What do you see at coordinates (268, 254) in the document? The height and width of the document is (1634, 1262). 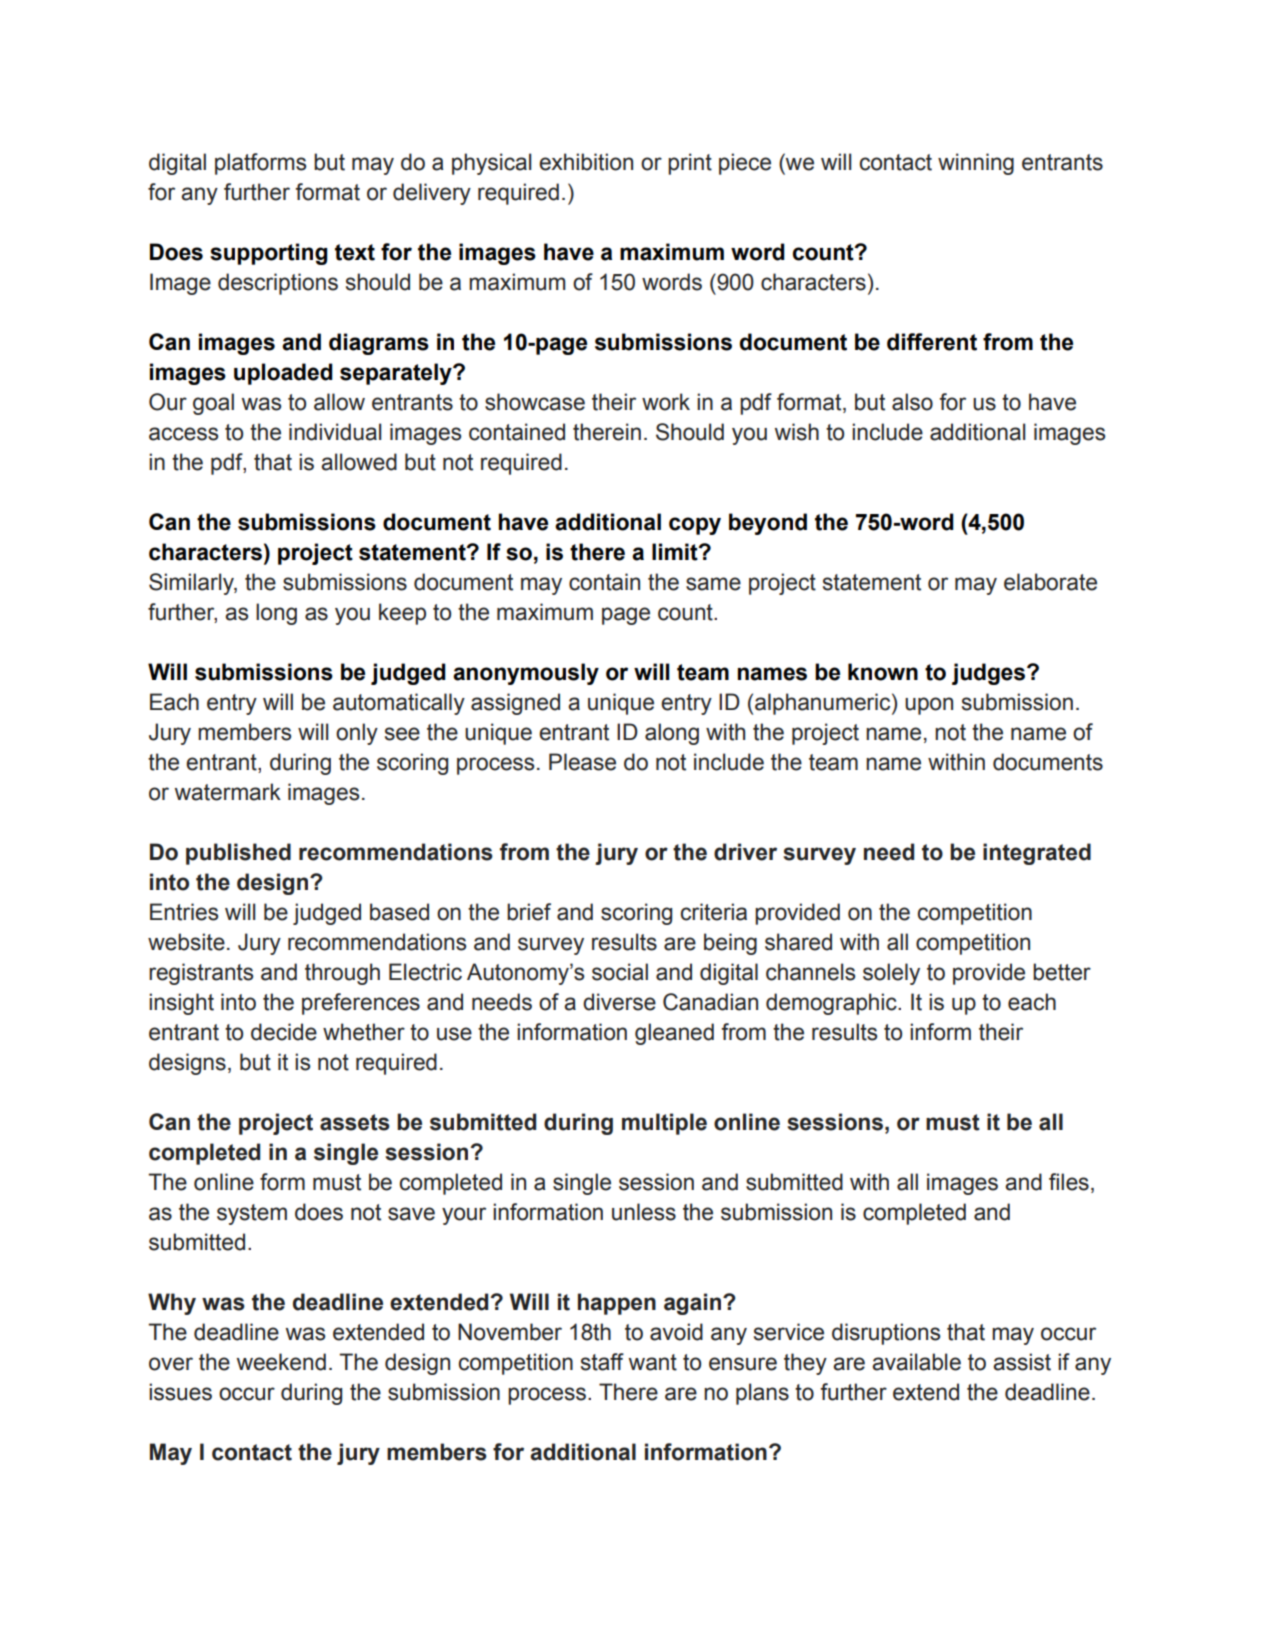 I see `supporting` at bounding box center [268, 254].
